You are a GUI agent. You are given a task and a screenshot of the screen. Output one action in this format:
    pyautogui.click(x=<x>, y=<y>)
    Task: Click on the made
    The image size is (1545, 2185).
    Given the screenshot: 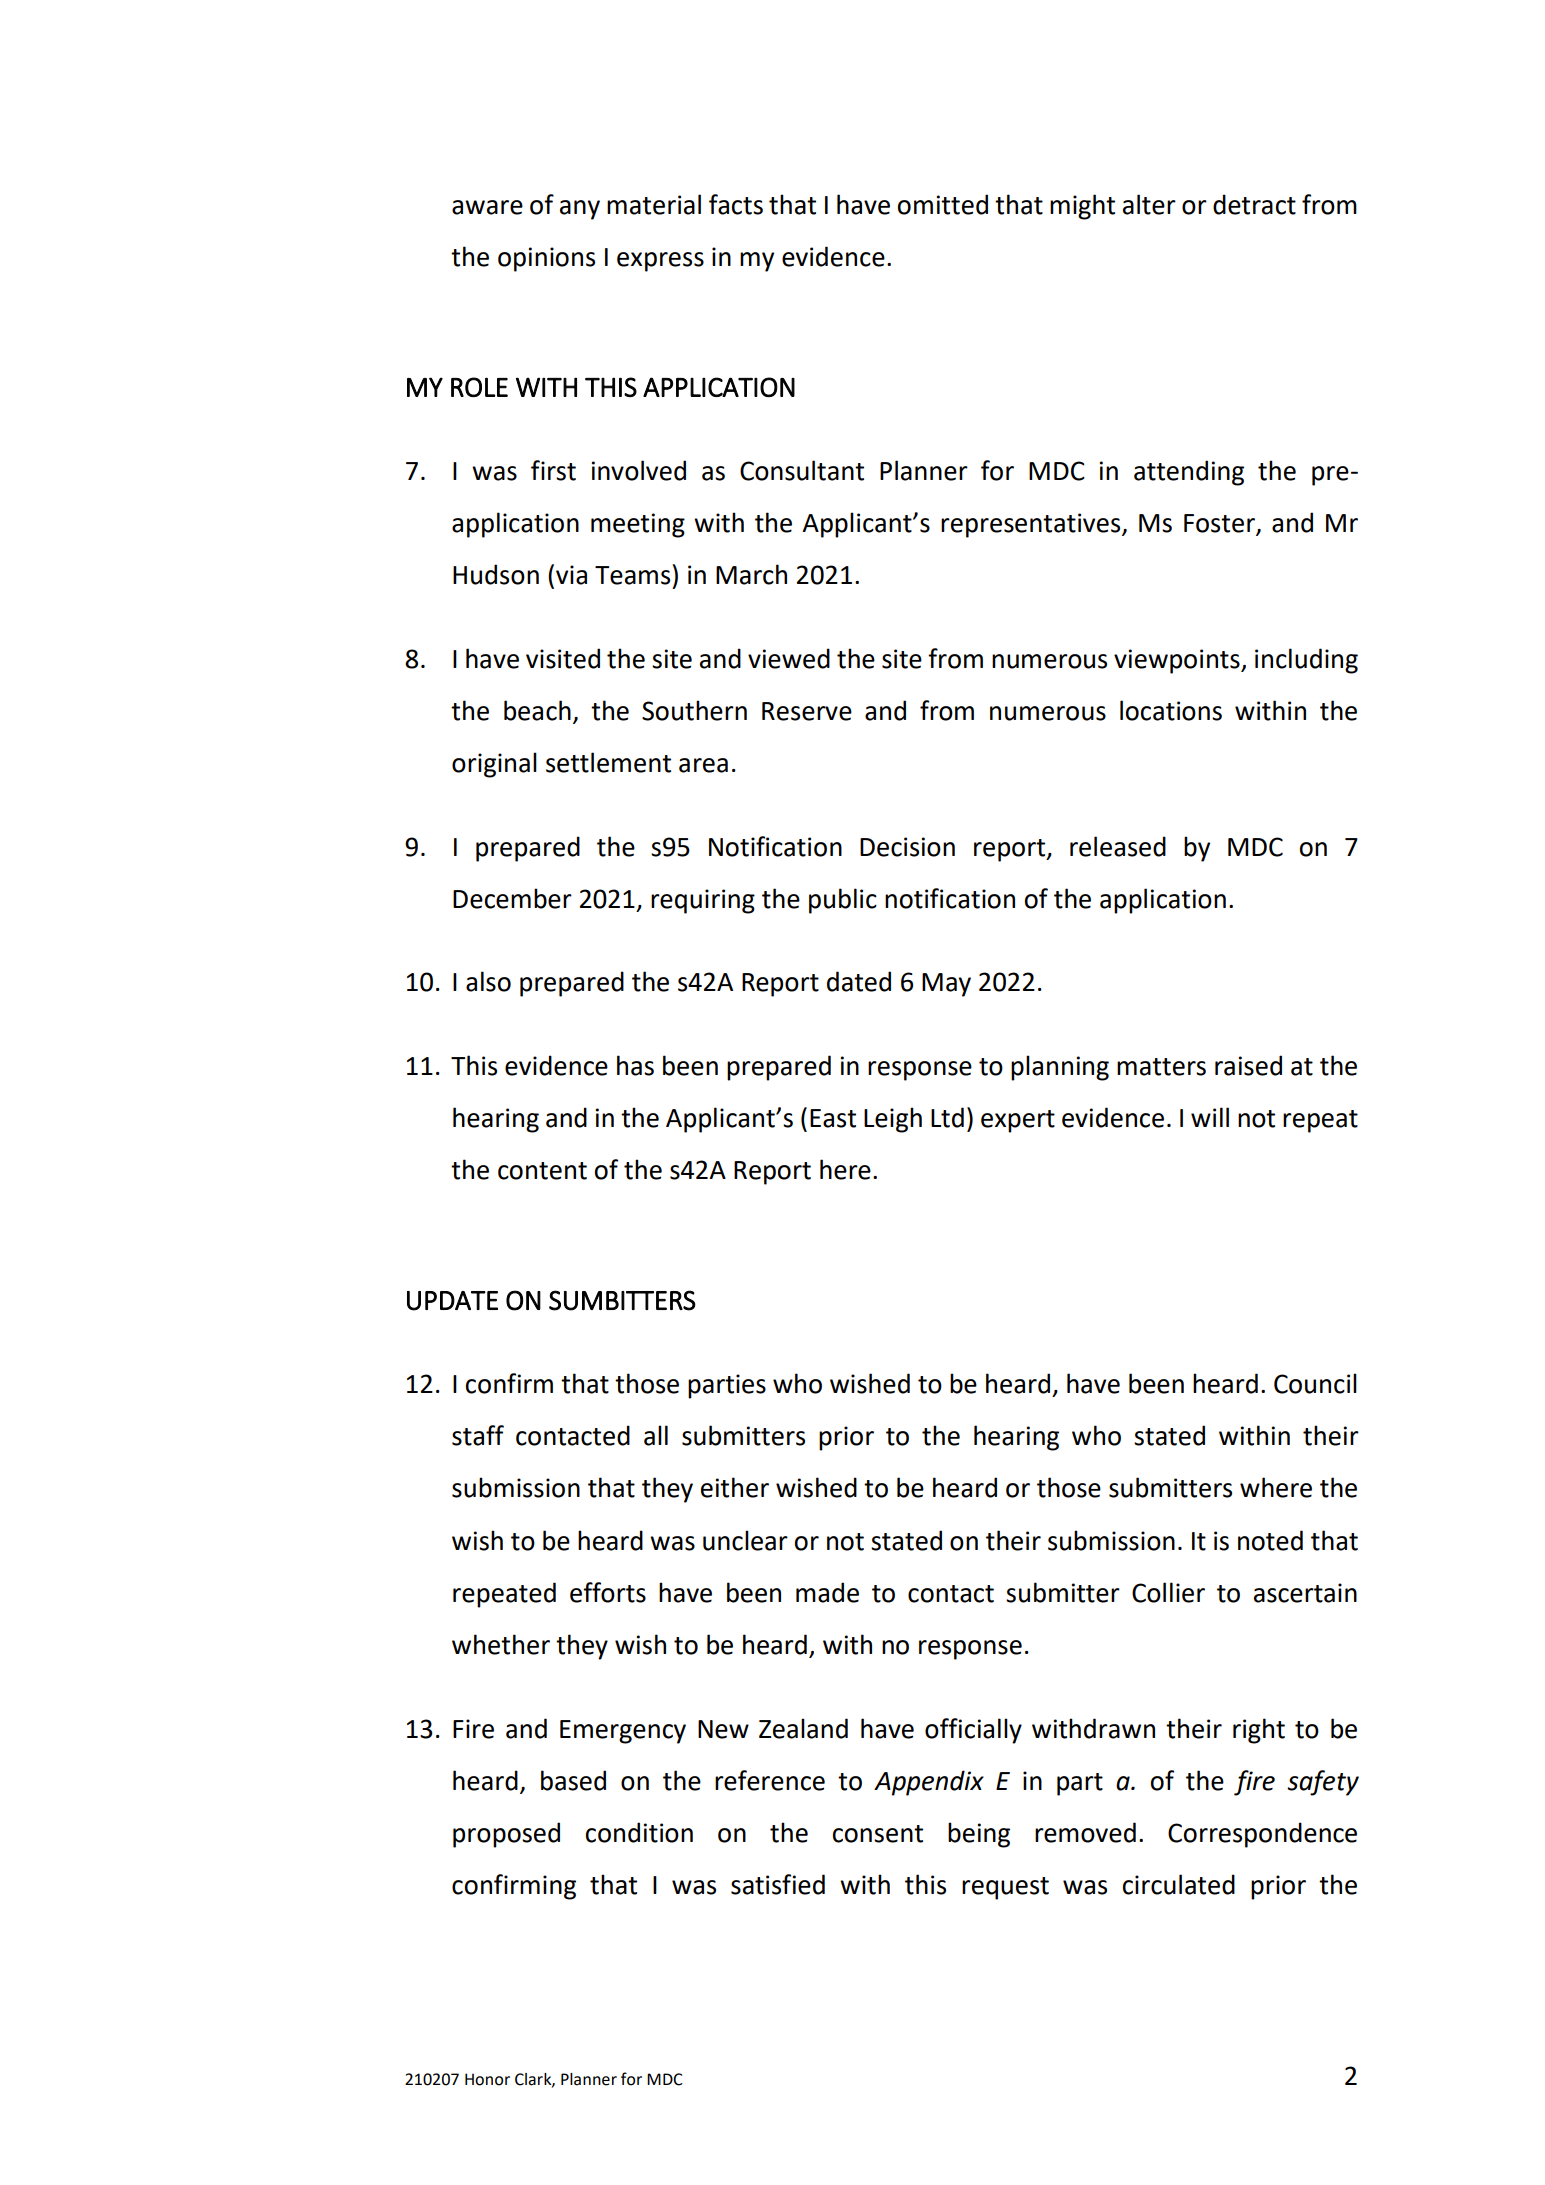 What is the action you would take?
    pyautogui.click(x=827, y=1592)
